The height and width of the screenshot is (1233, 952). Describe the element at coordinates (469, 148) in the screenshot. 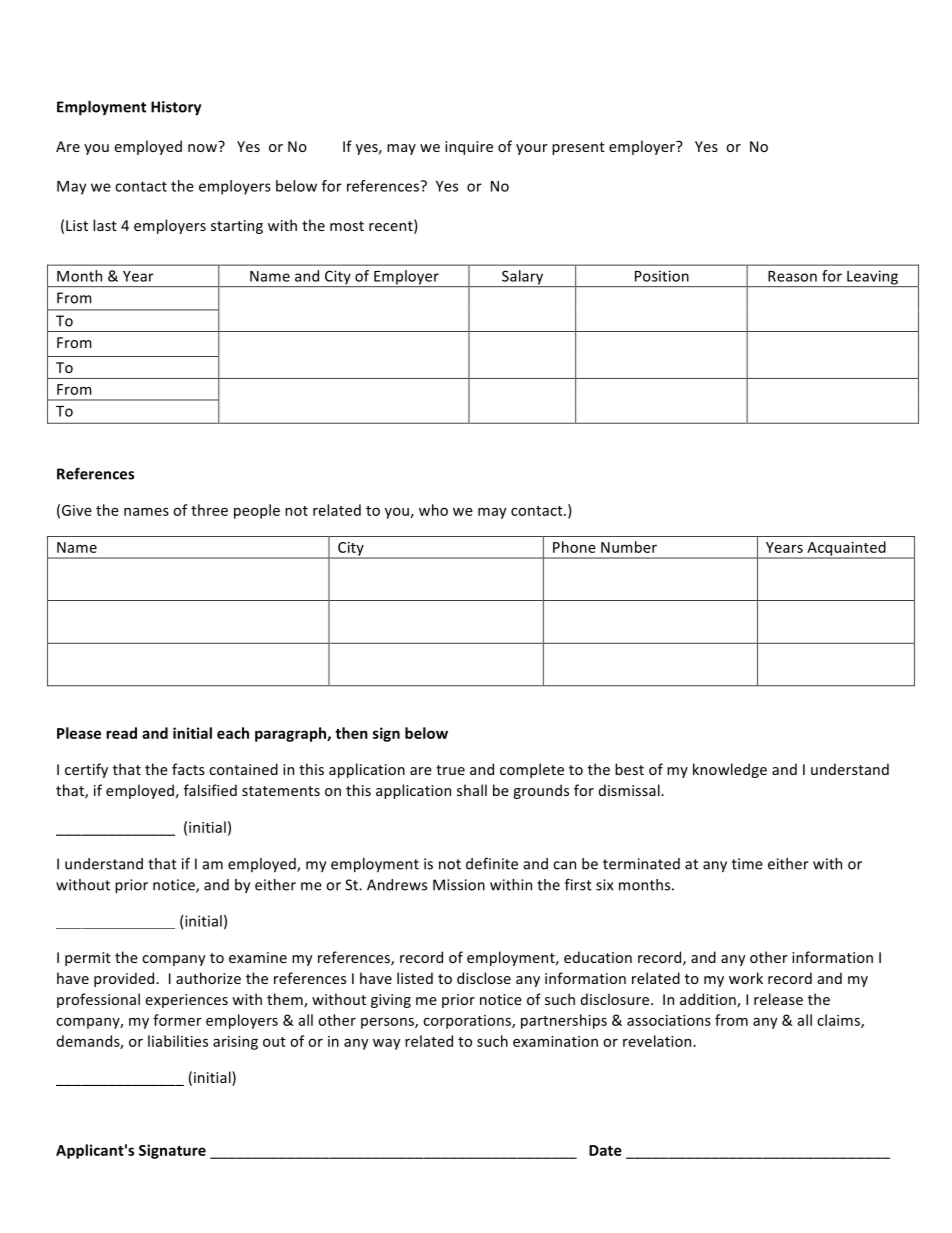

I see `inquire` at that location.
